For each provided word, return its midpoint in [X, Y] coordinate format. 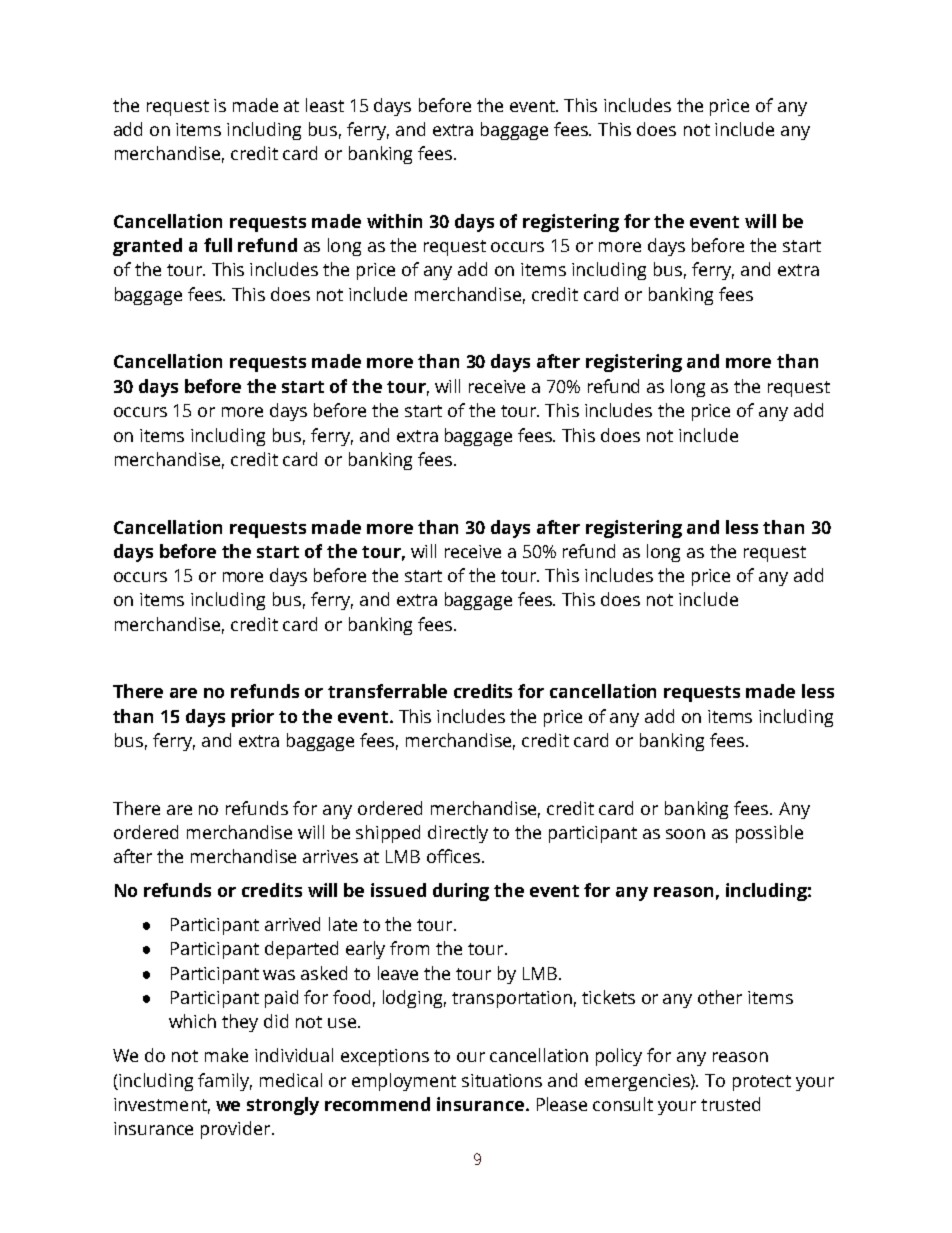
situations [502, 1080]
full [218, 245]
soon [685, 834]
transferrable [387, 691]
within [394, 221]
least [325, 105]
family [225, 1082]
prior [253, 718]
